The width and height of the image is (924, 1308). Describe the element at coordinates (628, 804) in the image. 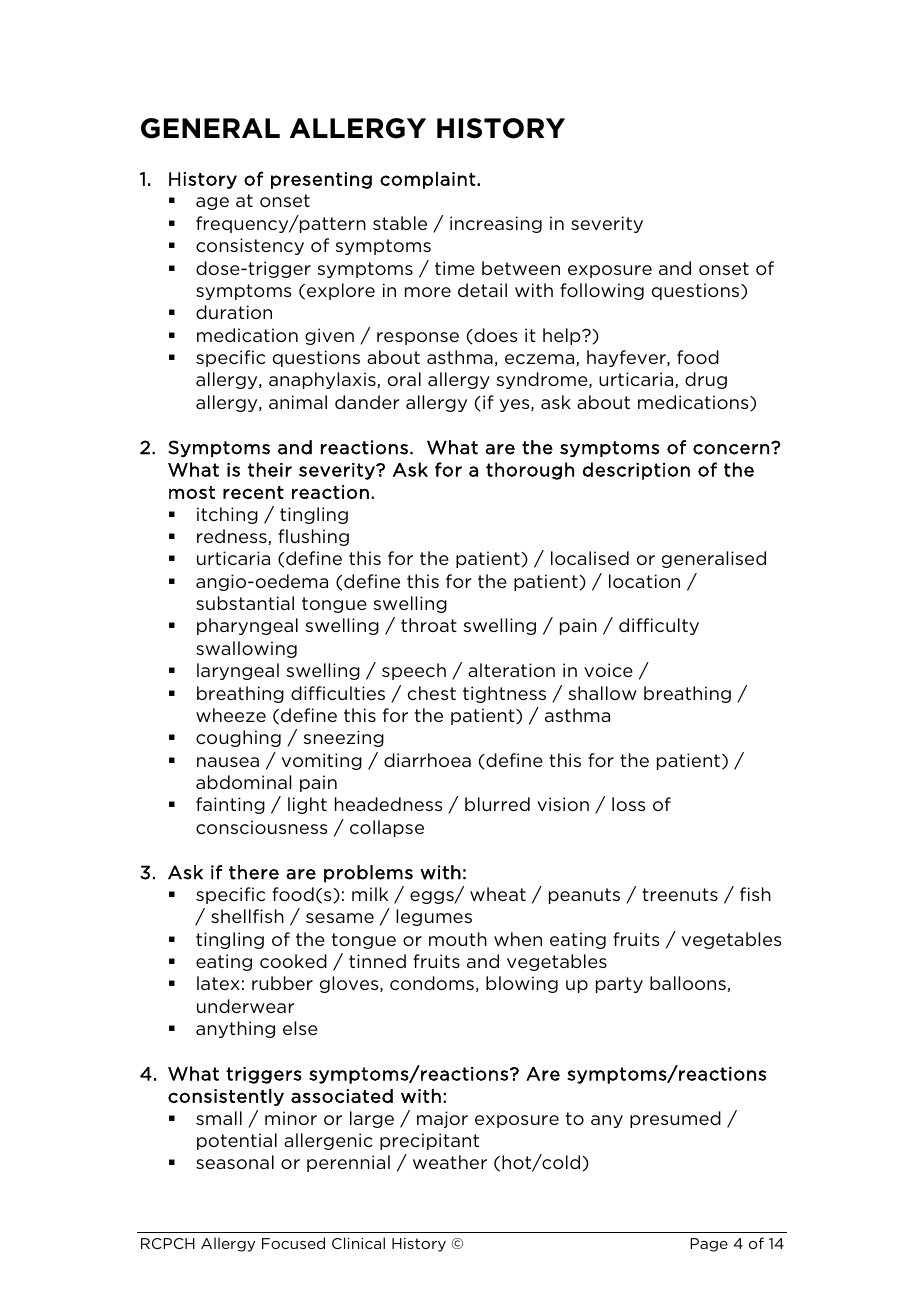

I see `loss` at that location.
